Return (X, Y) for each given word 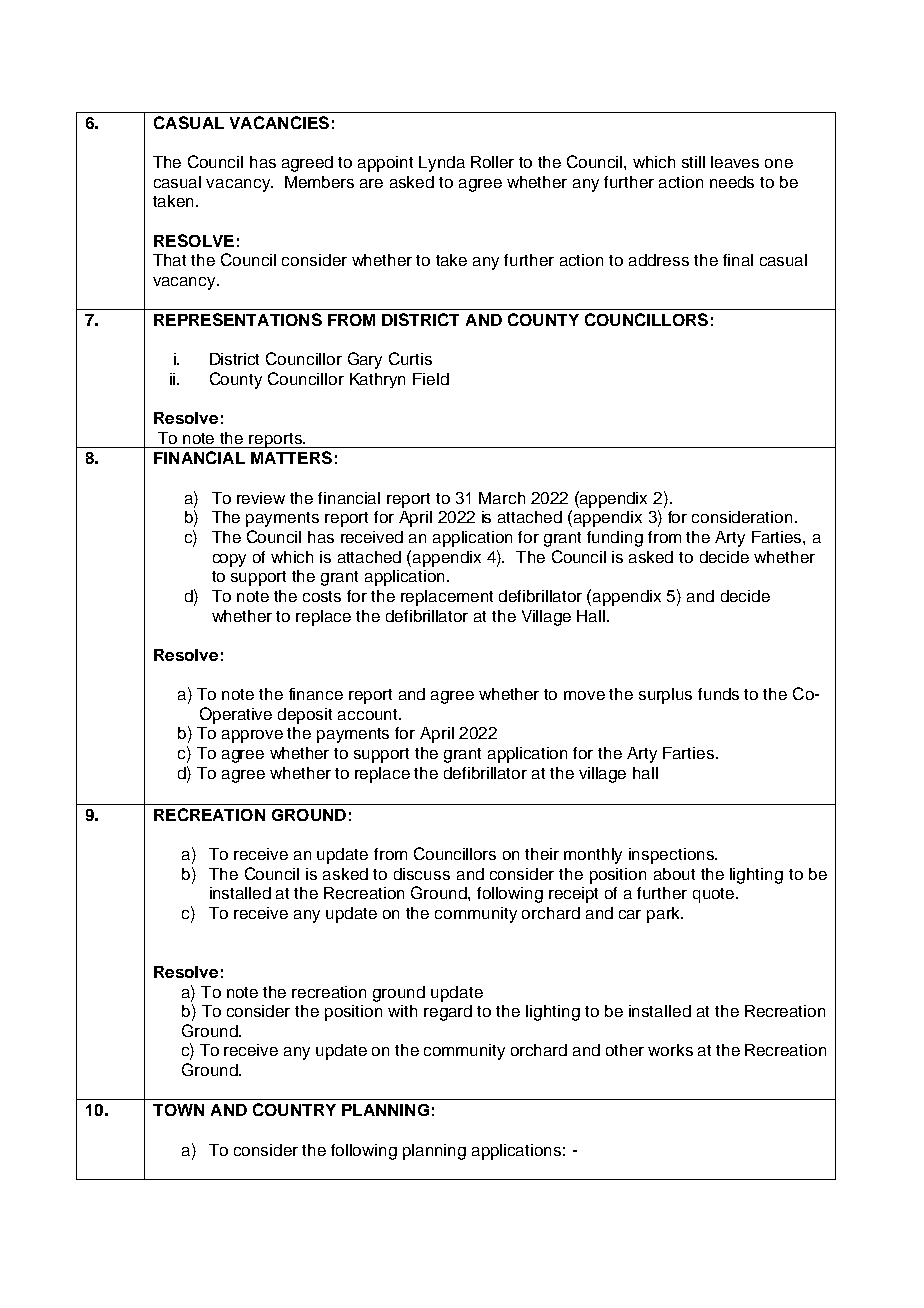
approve (252, 736)
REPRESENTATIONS (238, 319)
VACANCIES (279, 122)
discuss (422, 874)
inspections (672, 856)
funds (718, 694)
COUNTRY (294, 1109)
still (693, 162)
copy (229, 560)
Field (431, 379)
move (584, 695)
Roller (492, 162)
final (738, 260)
